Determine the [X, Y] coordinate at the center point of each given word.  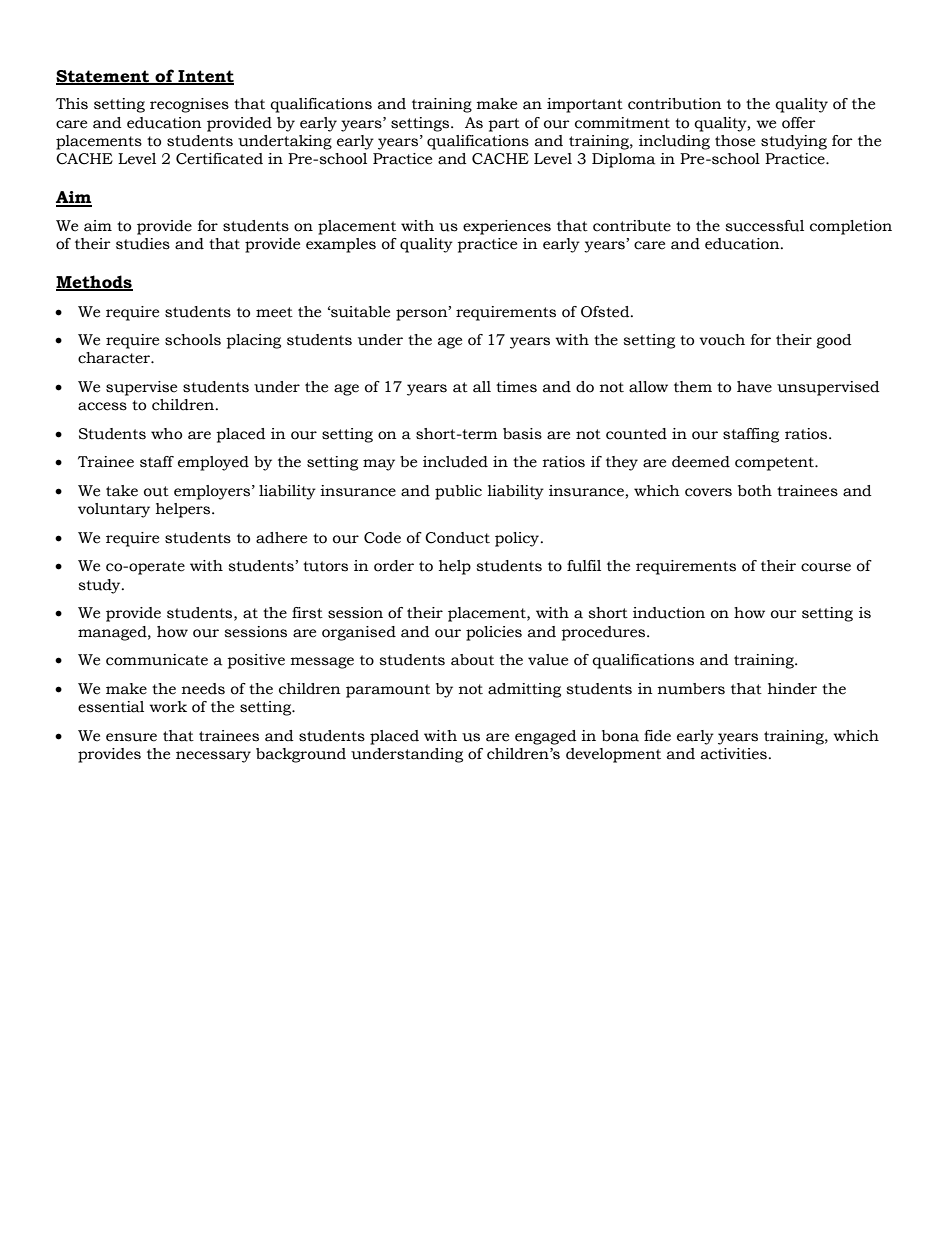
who [166, 434]
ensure [131, 737]
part [504, 125]
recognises [189, 105]
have [754, 387]
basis [522, 434]
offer [799, 123]
